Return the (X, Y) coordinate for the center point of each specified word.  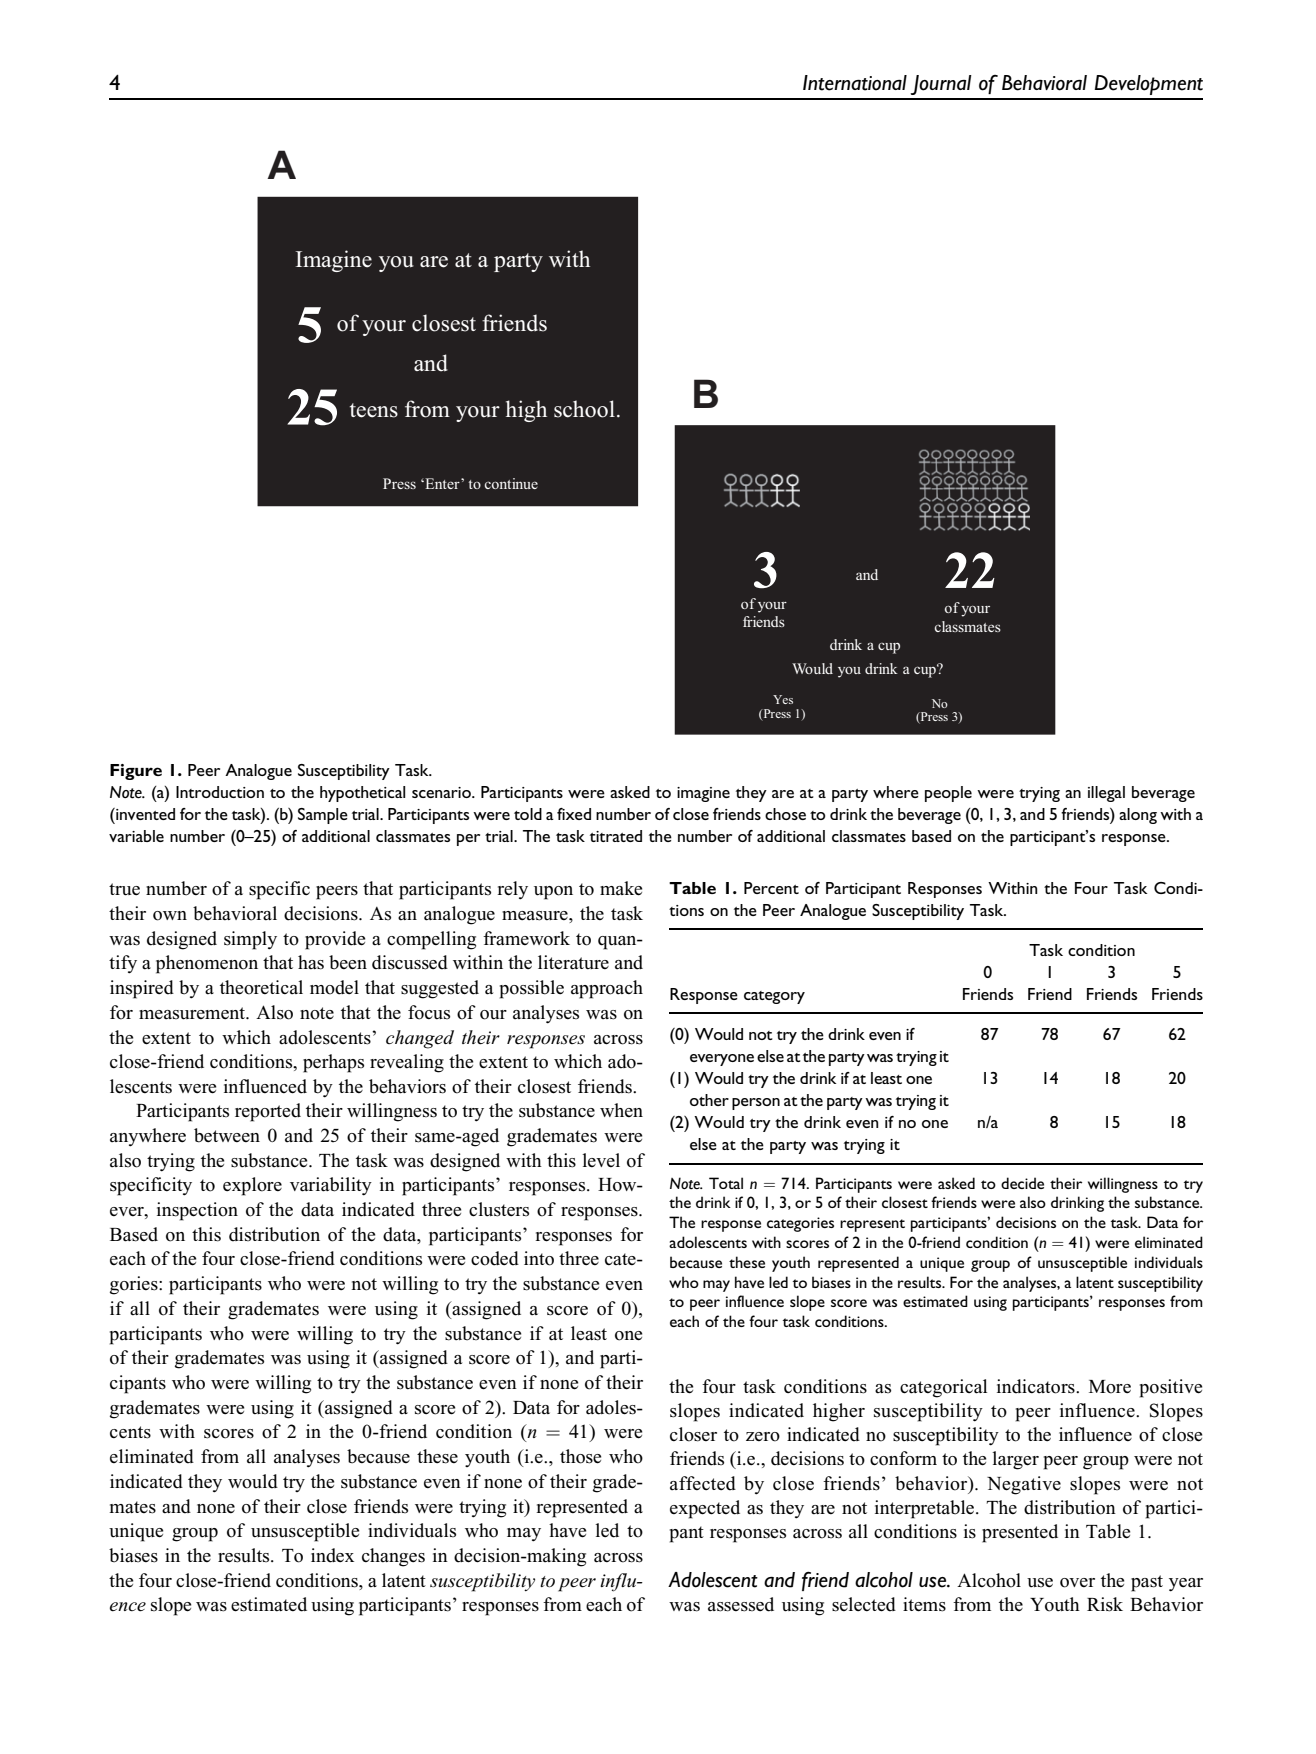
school (584, 409)
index (332, 1555)
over (1077, 1583)
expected (705, 1509)
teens (374, 410)
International (855, 83)
